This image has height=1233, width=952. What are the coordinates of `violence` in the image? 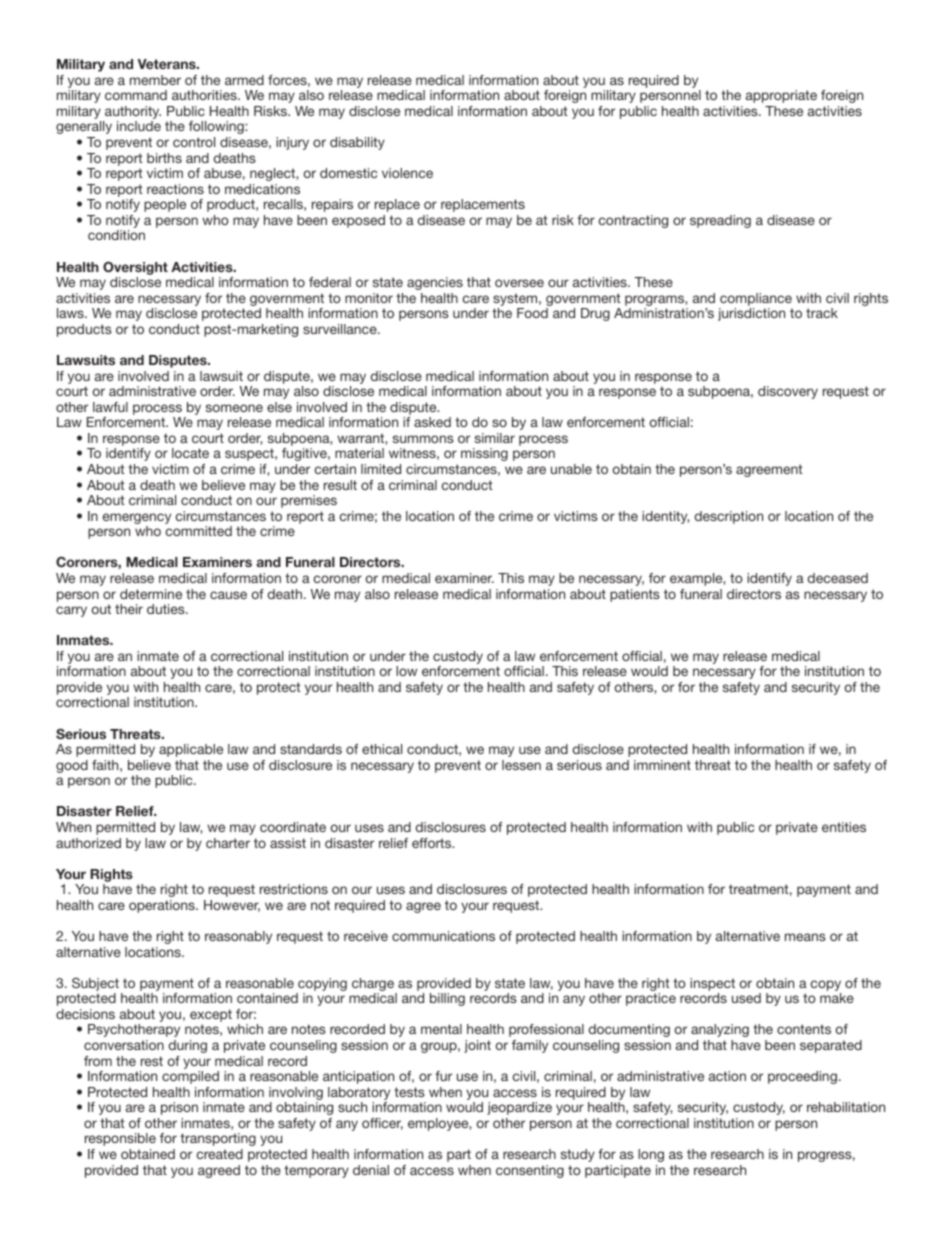 It's located at (407, 173).
